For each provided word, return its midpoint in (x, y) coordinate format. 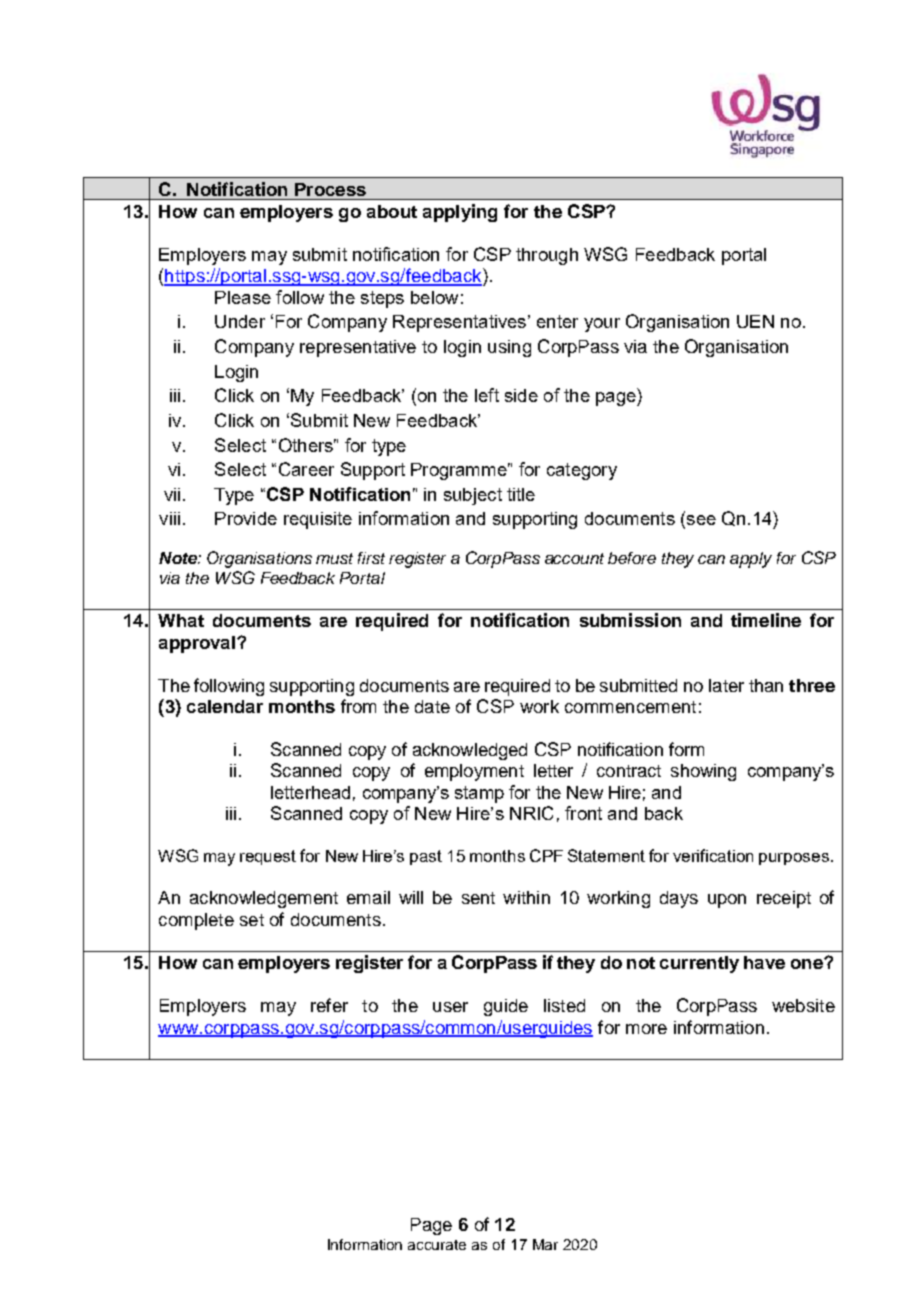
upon (727, 901)
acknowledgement (264, 899)
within (526, 897)
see (700, 521)
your (602, 325)
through (547, 256)
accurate (437, 1245)
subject (473, 496)
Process (330, 189)
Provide (246, 518)
